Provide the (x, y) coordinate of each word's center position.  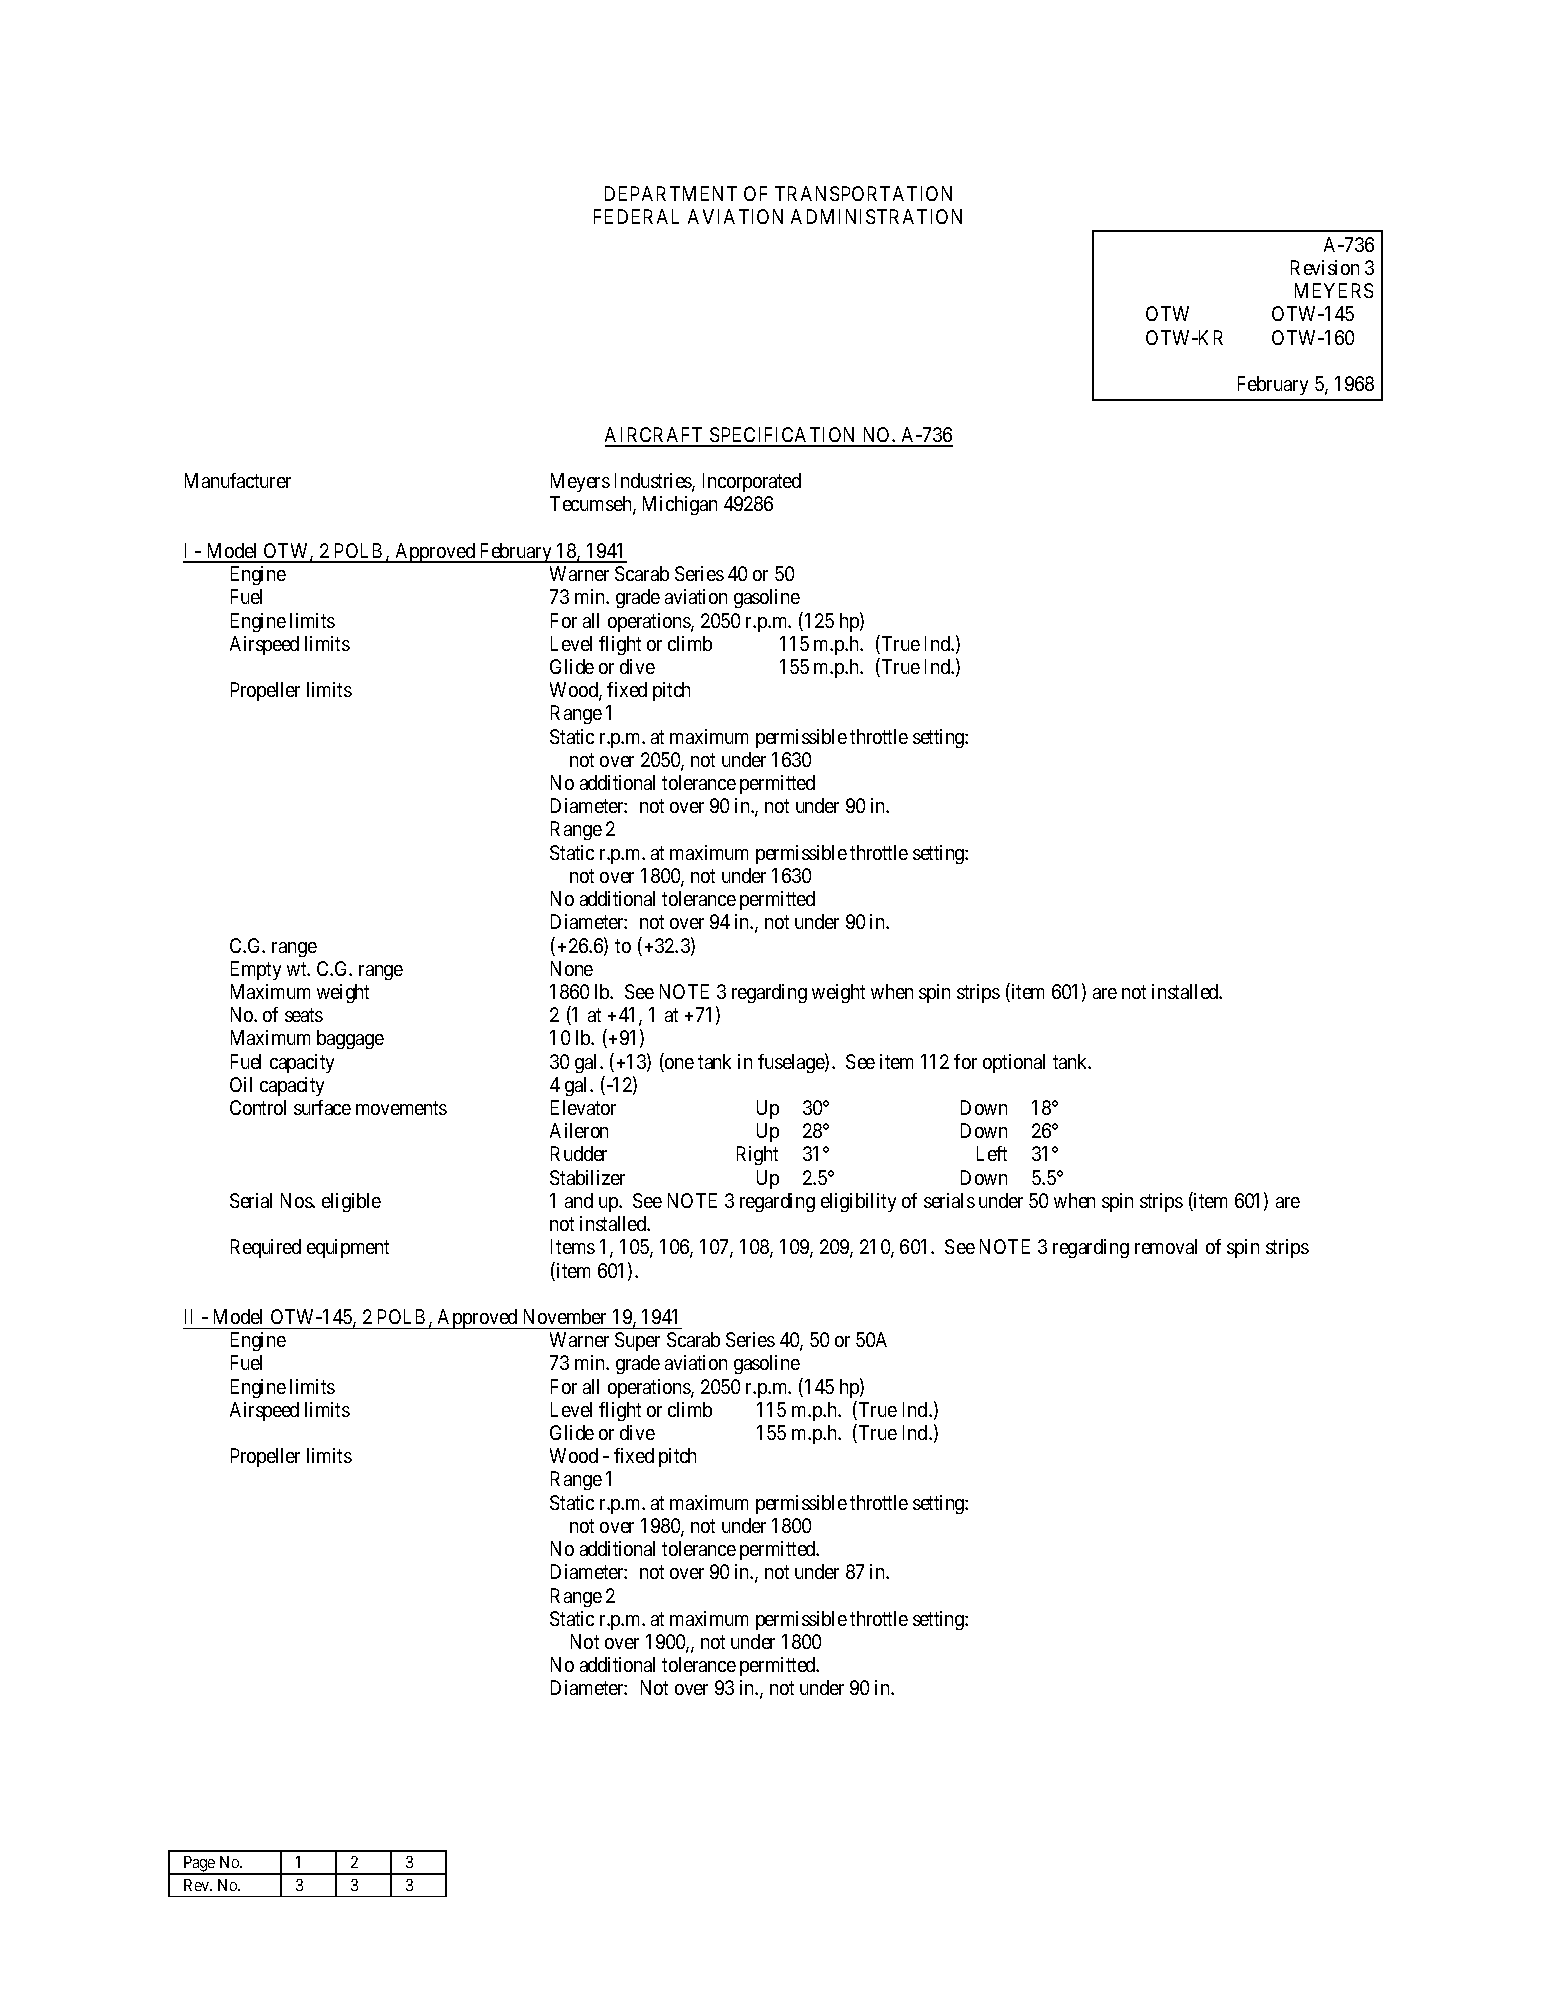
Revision (1325, 267)
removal (1166, 1246)
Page (199, 1865)
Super (637, 1341)
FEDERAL (636, 216)
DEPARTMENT (671, 193)
